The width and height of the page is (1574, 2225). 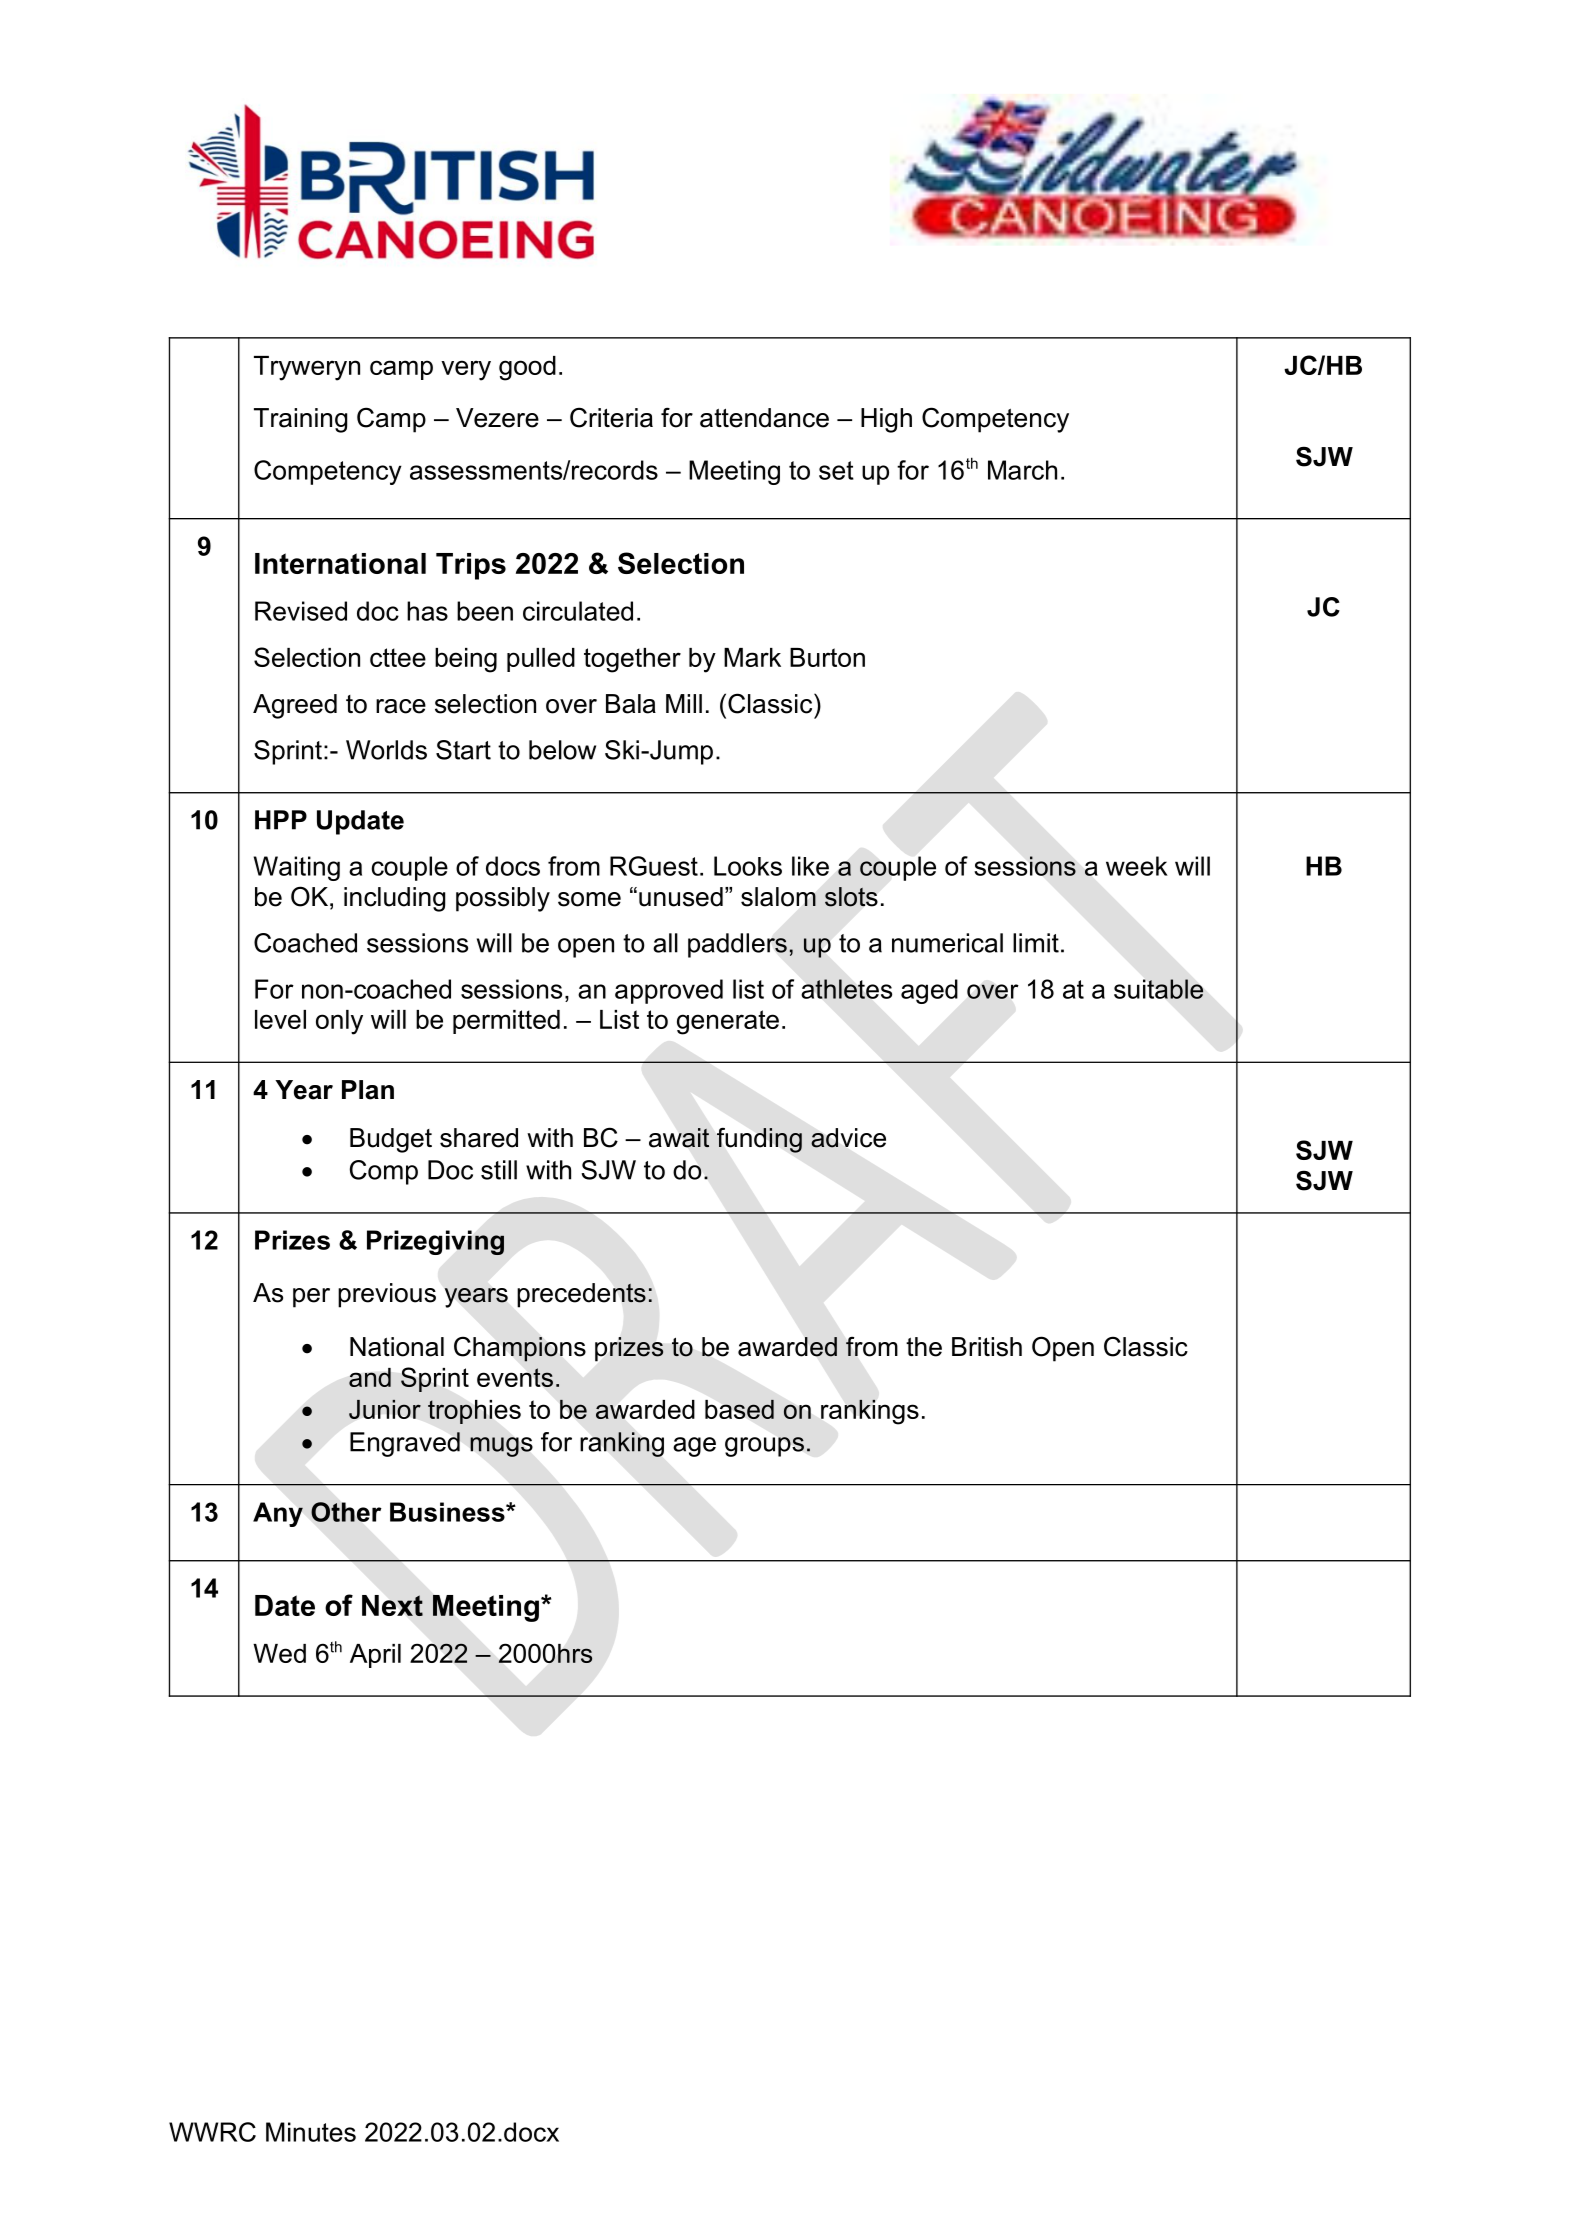 What do you see at coordinates (1022, 470) in the page?
I see `March` at bounding box center [1022, 470].
